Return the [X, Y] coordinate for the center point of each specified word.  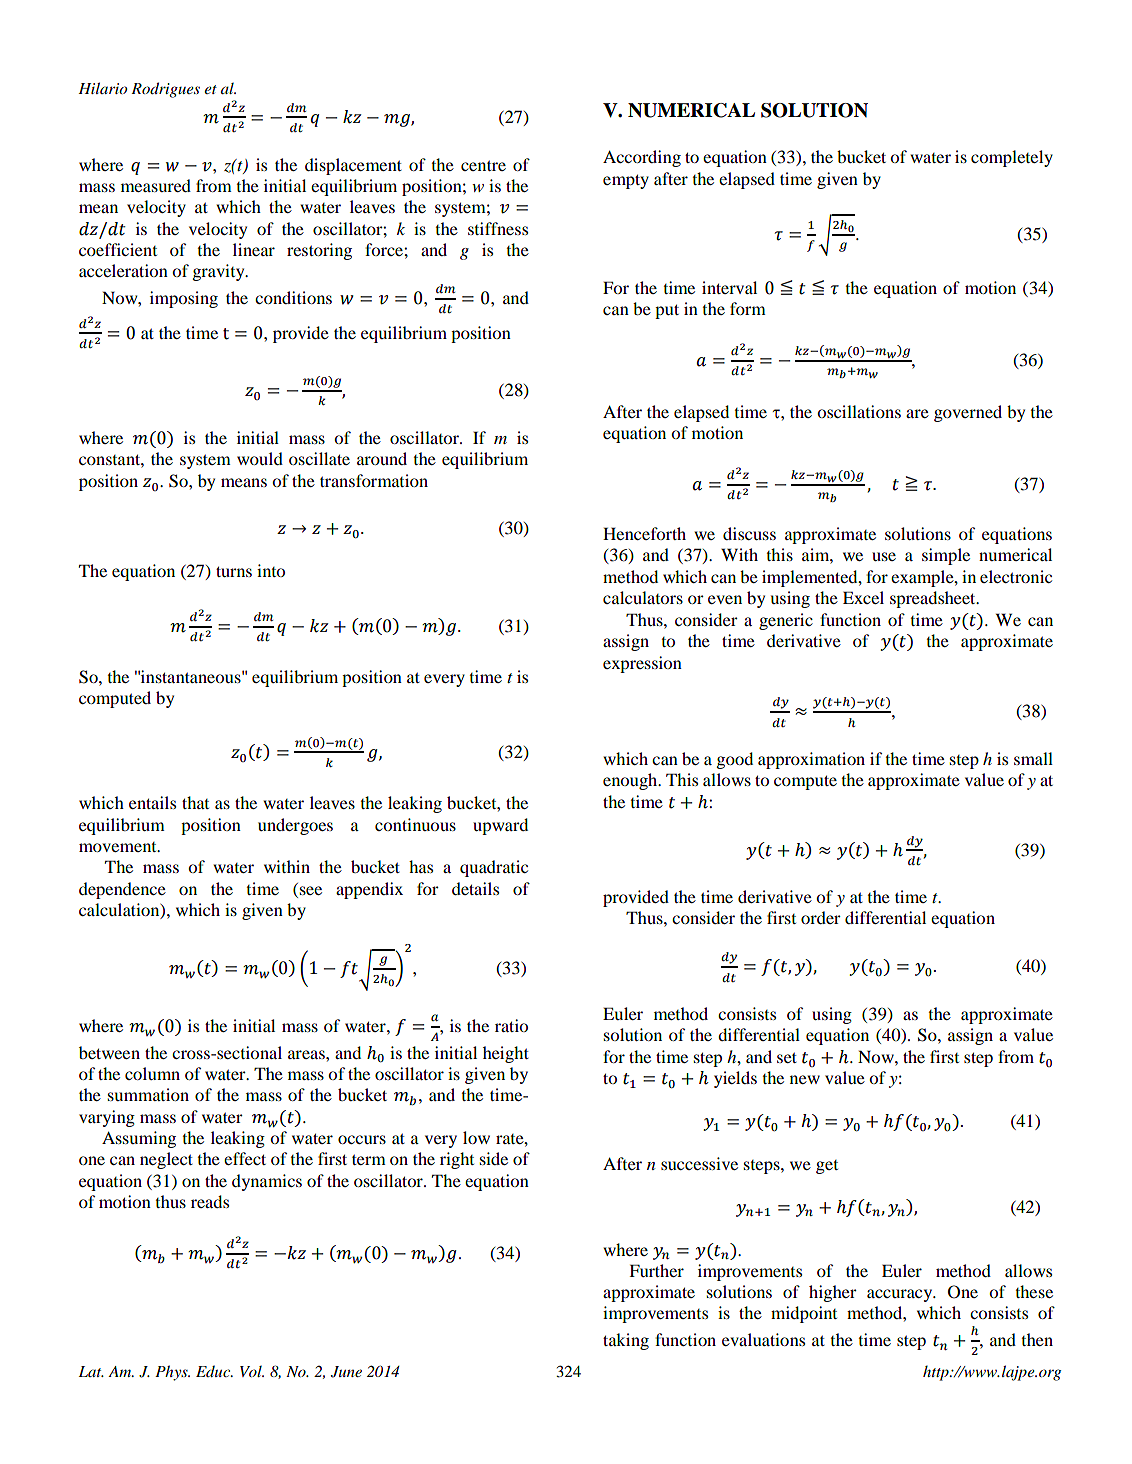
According [642, 158]
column [152, 1073]
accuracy [901, 1295]
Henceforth [644, 533]
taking [626, 1341]
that [195, 802]
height [506, 1054]
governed [968, 413]
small [1033, 758]
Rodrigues [165, 90]
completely [1012, 158]
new [805, 1079]
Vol [252, 1371]
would [260, 458]
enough [631, 781]
